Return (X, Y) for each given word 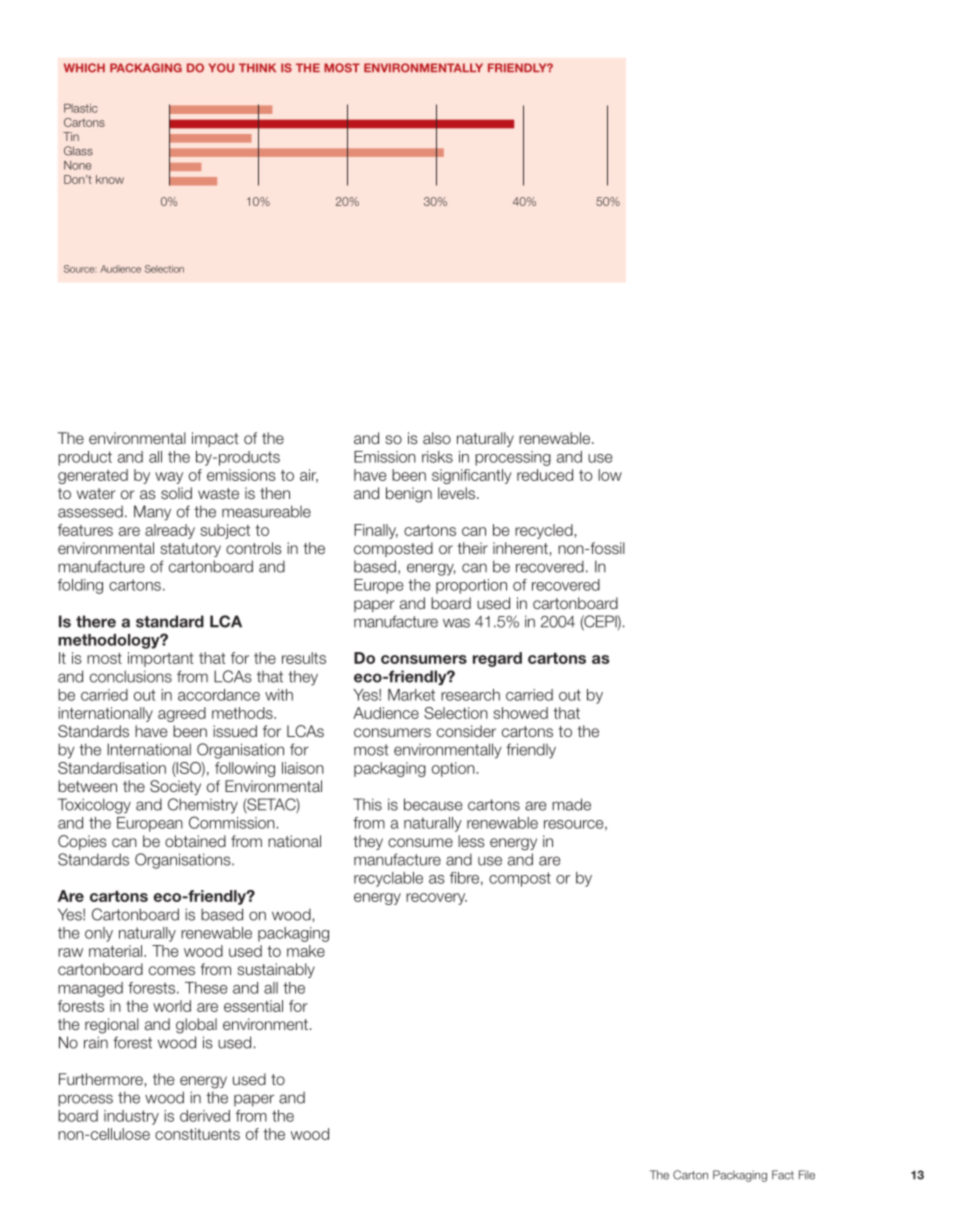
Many (152, 513)
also (437, 438)
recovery (436, 899)
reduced (545, 475)
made (571, 804)
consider (466, 731)
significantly (472, 476)
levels (458, 493)
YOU (221, 68)
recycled (544, 531)
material (117, 951)
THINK (257, 67)
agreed (182, 714)
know (110, 179)
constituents (197, 1134)
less (471, 841)
